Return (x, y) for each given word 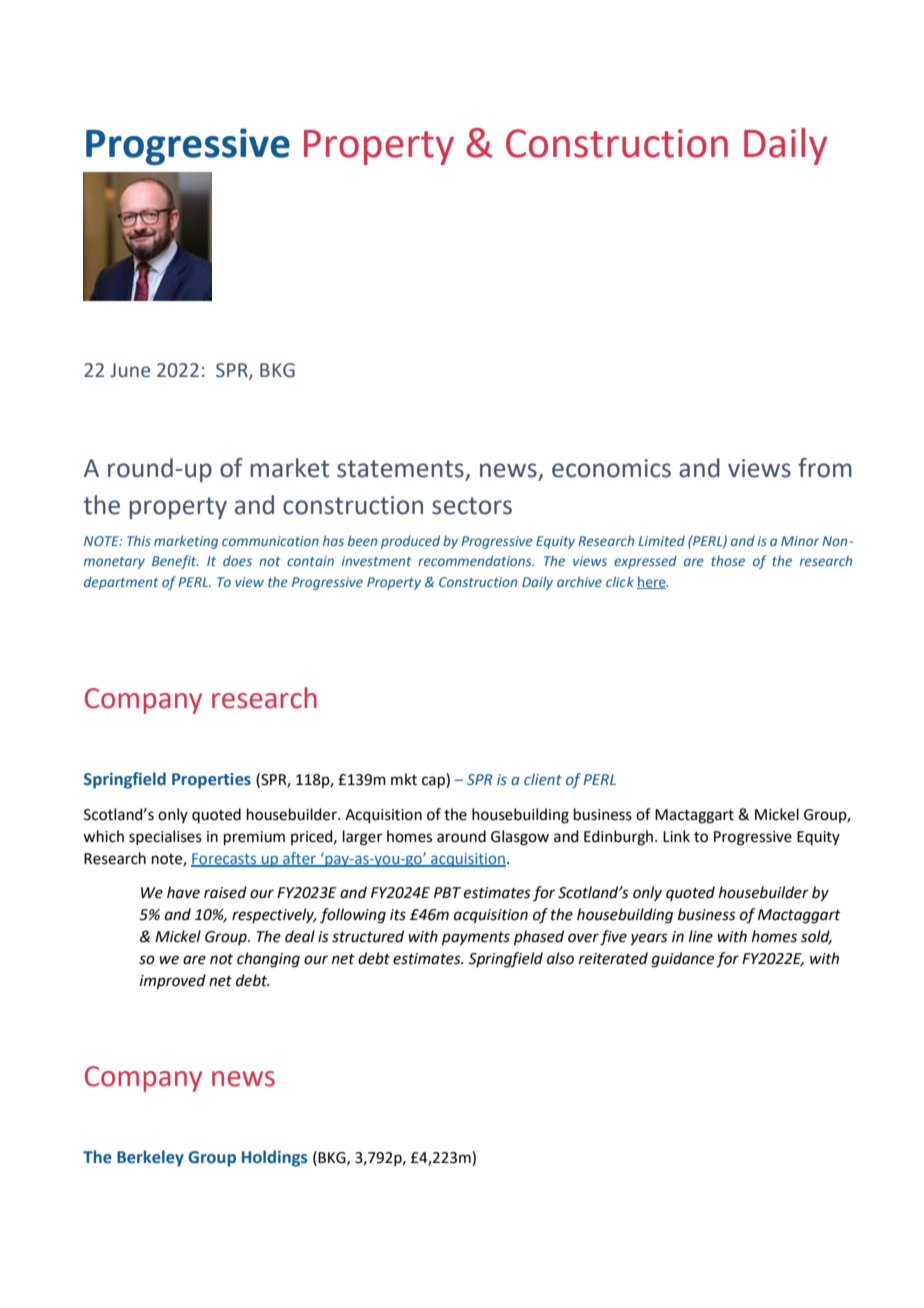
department (121, 583)
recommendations (476, 560)
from (825, 468)
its (398, 915)
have (183, 892)
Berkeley (150, 1158)
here (652, 582)
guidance (683, 960)
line (701, 936)
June (130, 370)
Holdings (274, 1158)
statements (401, 470)
